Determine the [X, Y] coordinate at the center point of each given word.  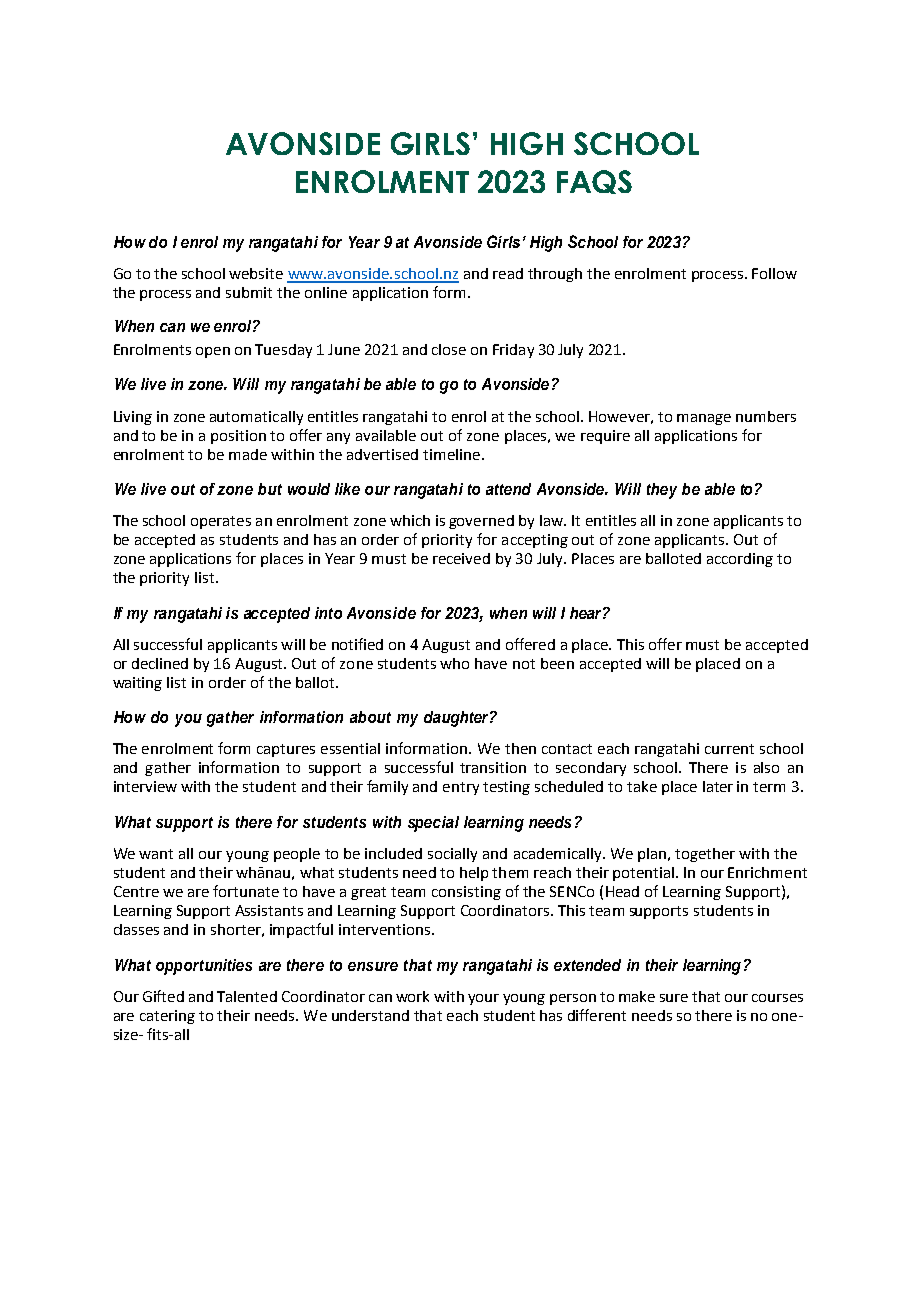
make [637, 996]
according [740, 560]
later [718, 786]
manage [704, 419]
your [483, 999]
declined [160, 663]
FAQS [594, 182]
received [461, 558]
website [256, 273]
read [508, 273]
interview [145, 786]
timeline [451, 454]
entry [461, 788]
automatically [256, 418]
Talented [247, 996]
